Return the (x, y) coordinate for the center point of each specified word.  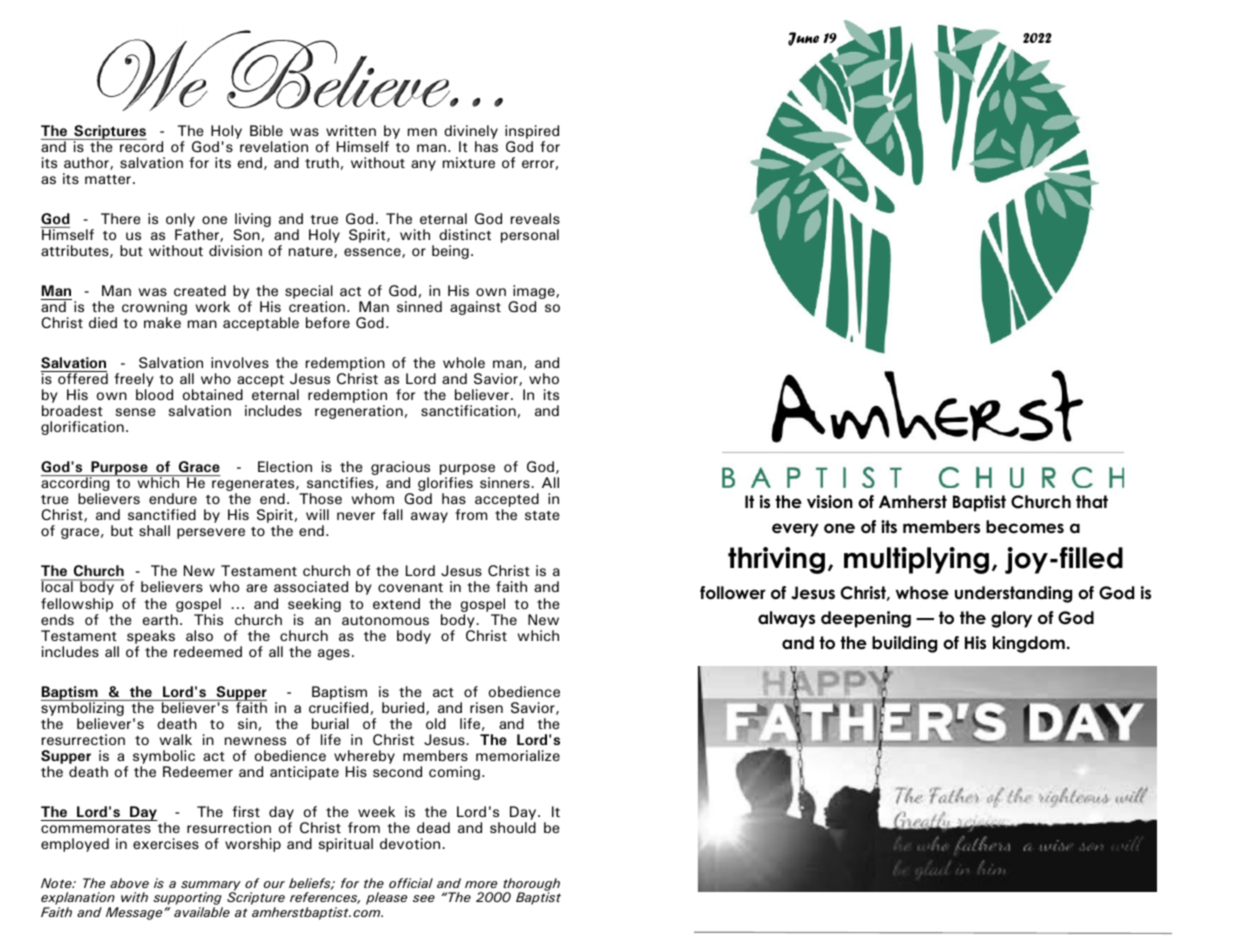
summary (211, 887)
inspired (532, 132)
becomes (1025, 527)
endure (173, 498)
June (803, 39)
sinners (506, 482)
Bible (266, 130)
